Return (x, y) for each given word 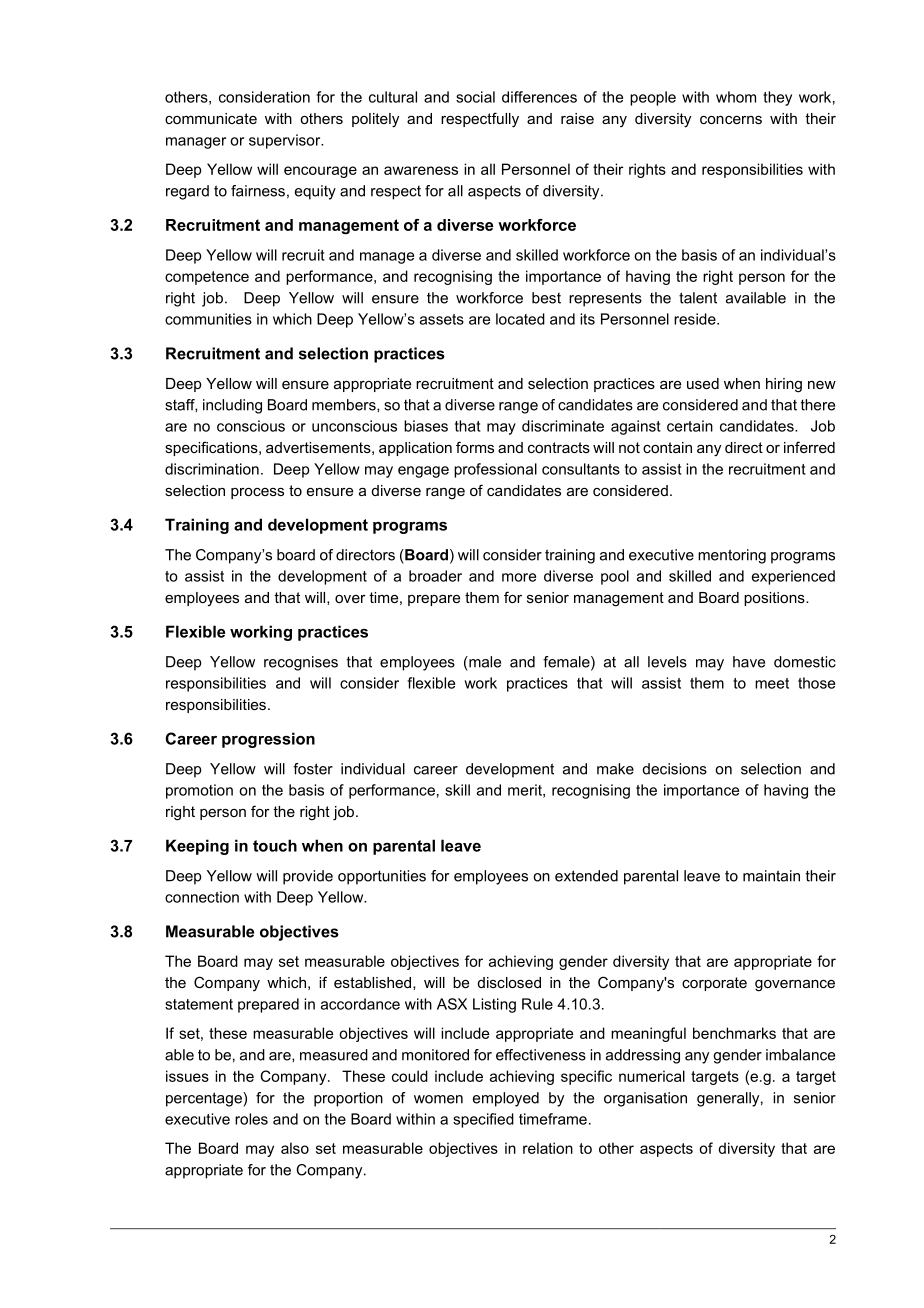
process (257, 493)
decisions (675, 769)
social (475, 97)
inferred (809, 447)
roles (251, 1119)
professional (495, 470)
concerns (731, 120)
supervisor (286, 141)
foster (313, 769)
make (615, 769)
